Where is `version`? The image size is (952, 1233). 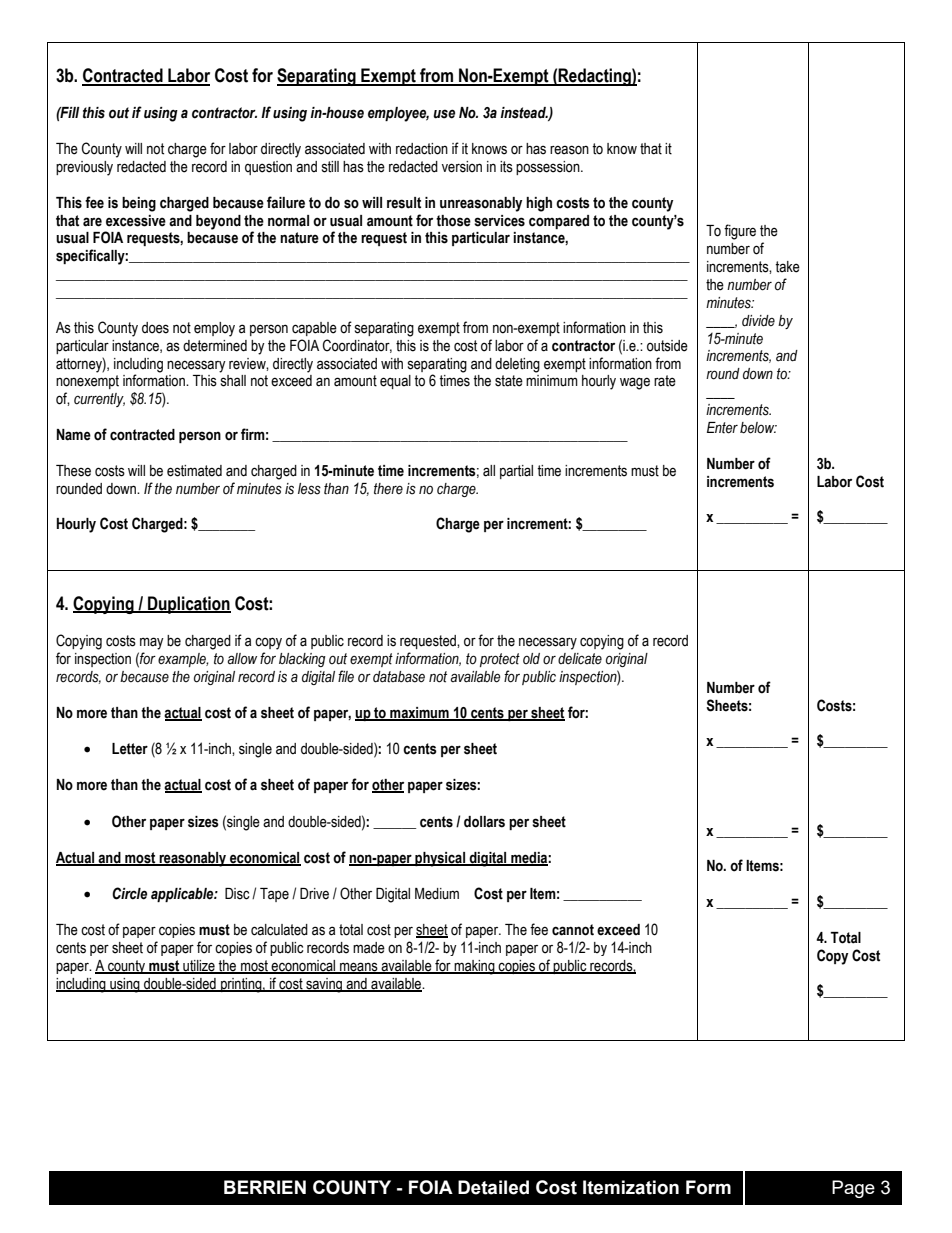
version is located at coordinates (462, 167).
